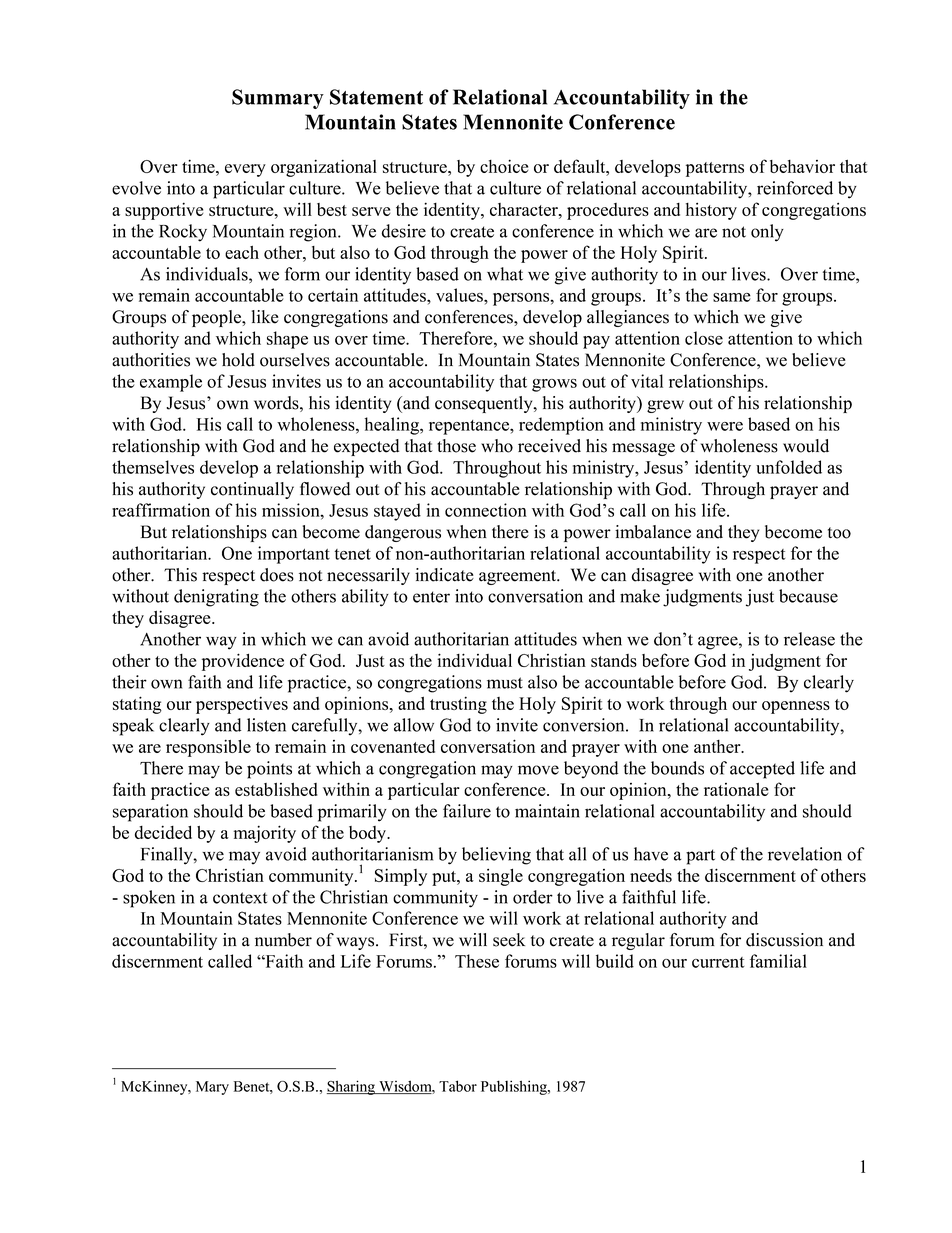  What do you see at coordinates (458, 1086) in the document?
I see `Tabor` at bounding box center [458, 1086].
